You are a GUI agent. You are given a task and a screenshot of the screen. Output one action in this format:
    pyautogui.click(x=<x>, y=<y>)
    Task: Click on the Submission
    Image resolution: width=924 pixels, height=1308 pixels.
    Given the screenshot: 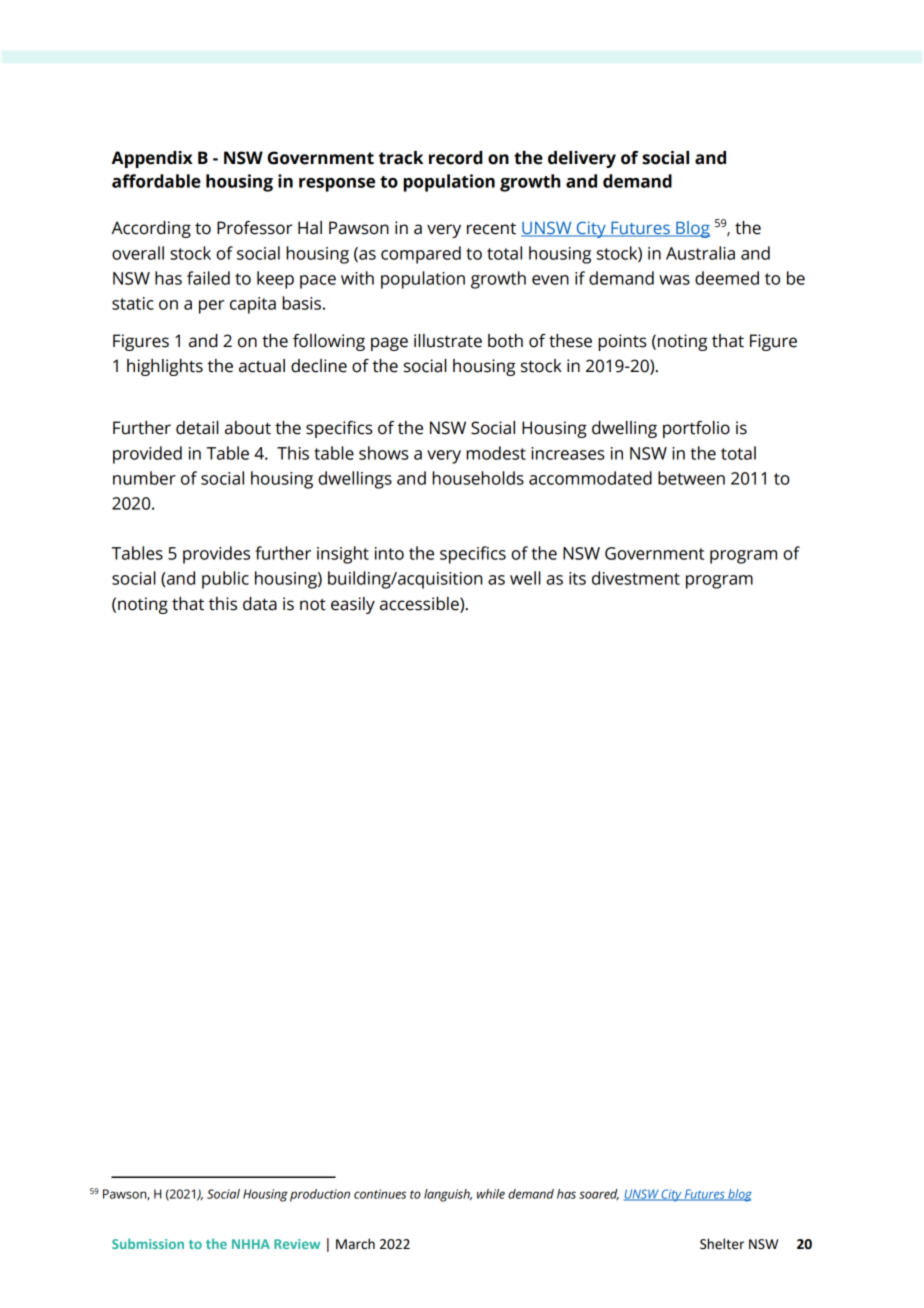 What is the action you would take?
    pyautogui.click(x=148, y=1243)
